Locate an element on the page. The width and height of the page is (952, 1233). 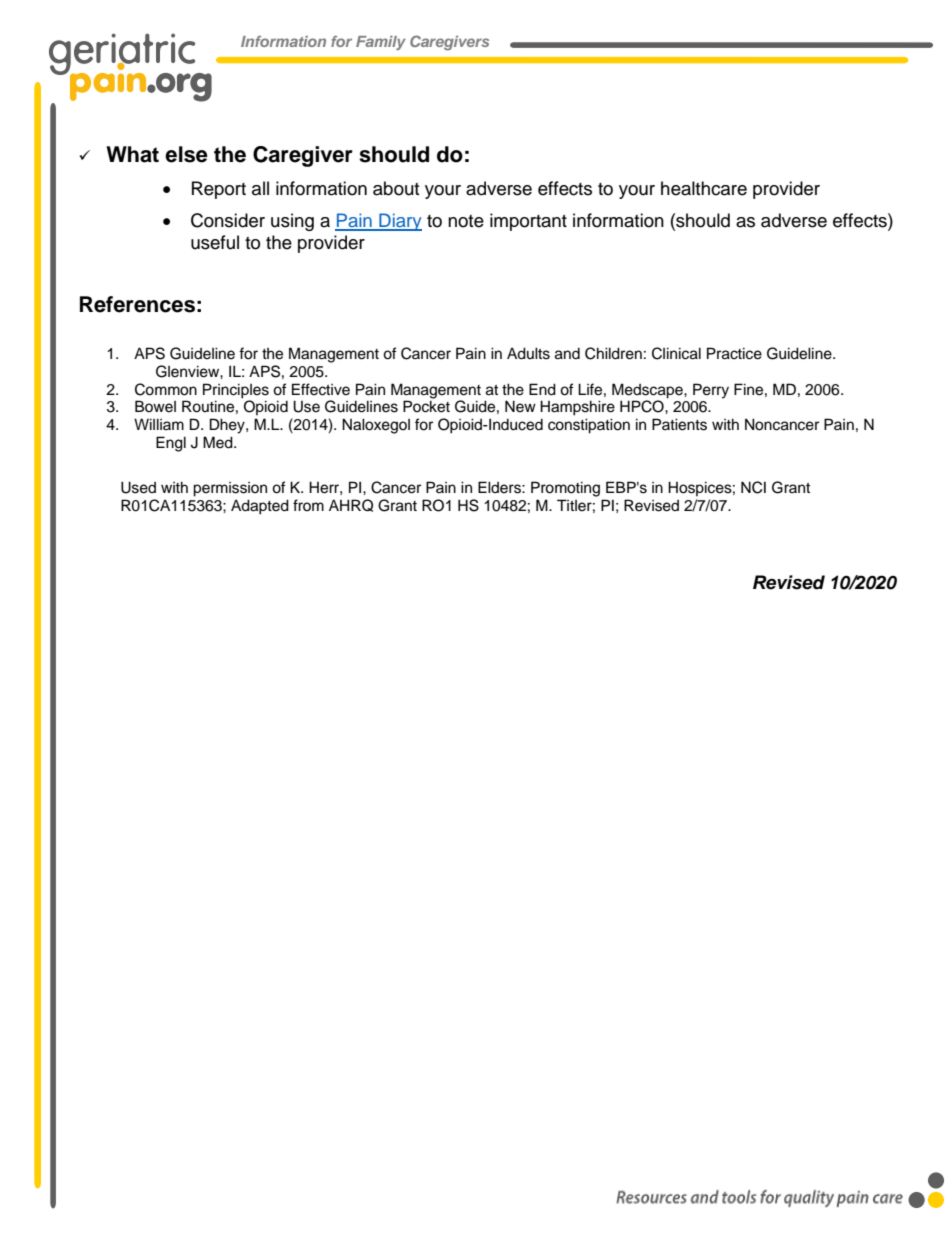
Promoting is located at coordinates (565, 489).
